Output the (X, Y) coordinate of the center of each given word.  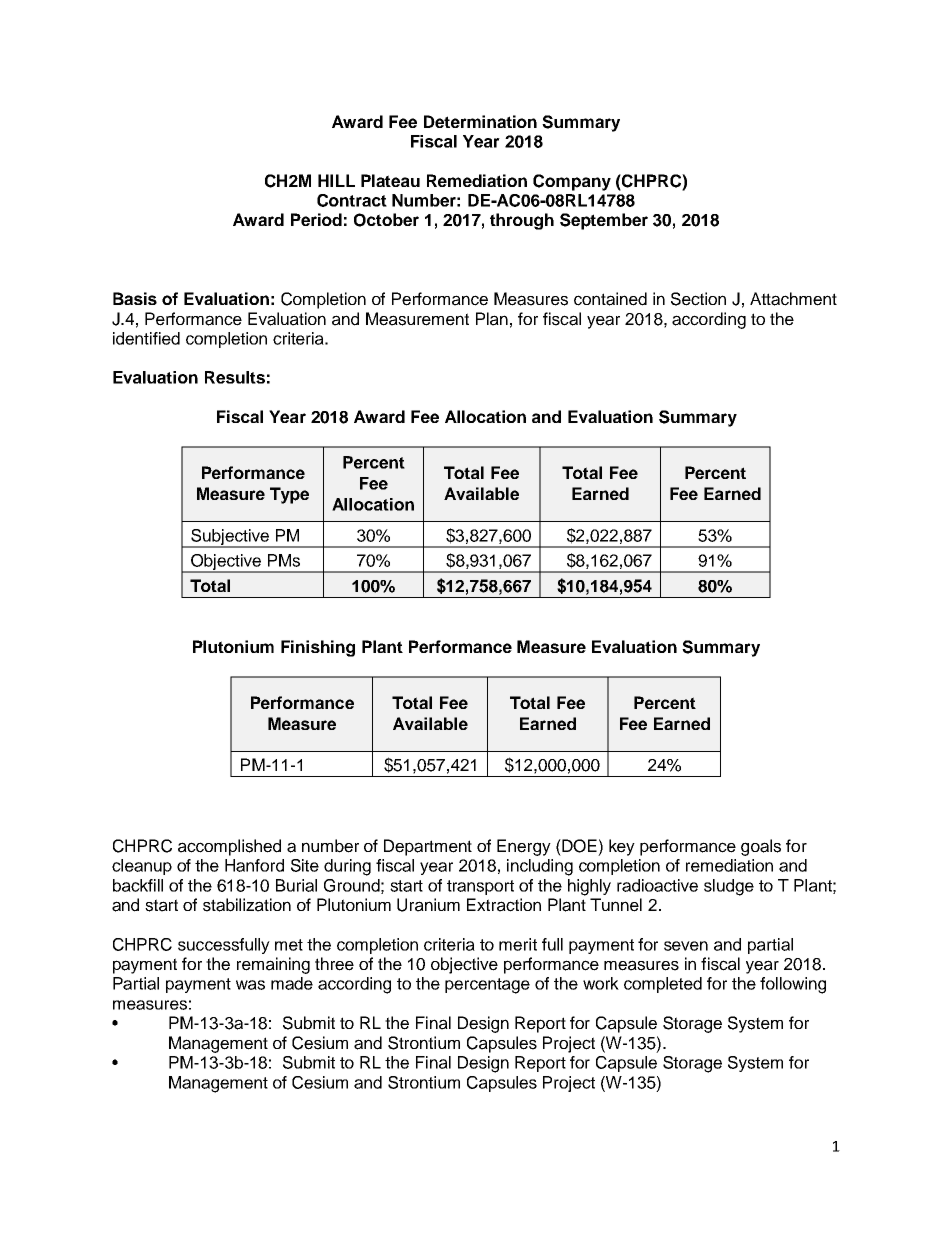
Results (235, 377)
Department (428, 847)
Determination (480, 121)
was (250, 985)
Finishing (318, 648)
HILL (336, 180)
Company (572, 182)
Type (289, 495)
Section (698, 299)
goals (761, 847)
